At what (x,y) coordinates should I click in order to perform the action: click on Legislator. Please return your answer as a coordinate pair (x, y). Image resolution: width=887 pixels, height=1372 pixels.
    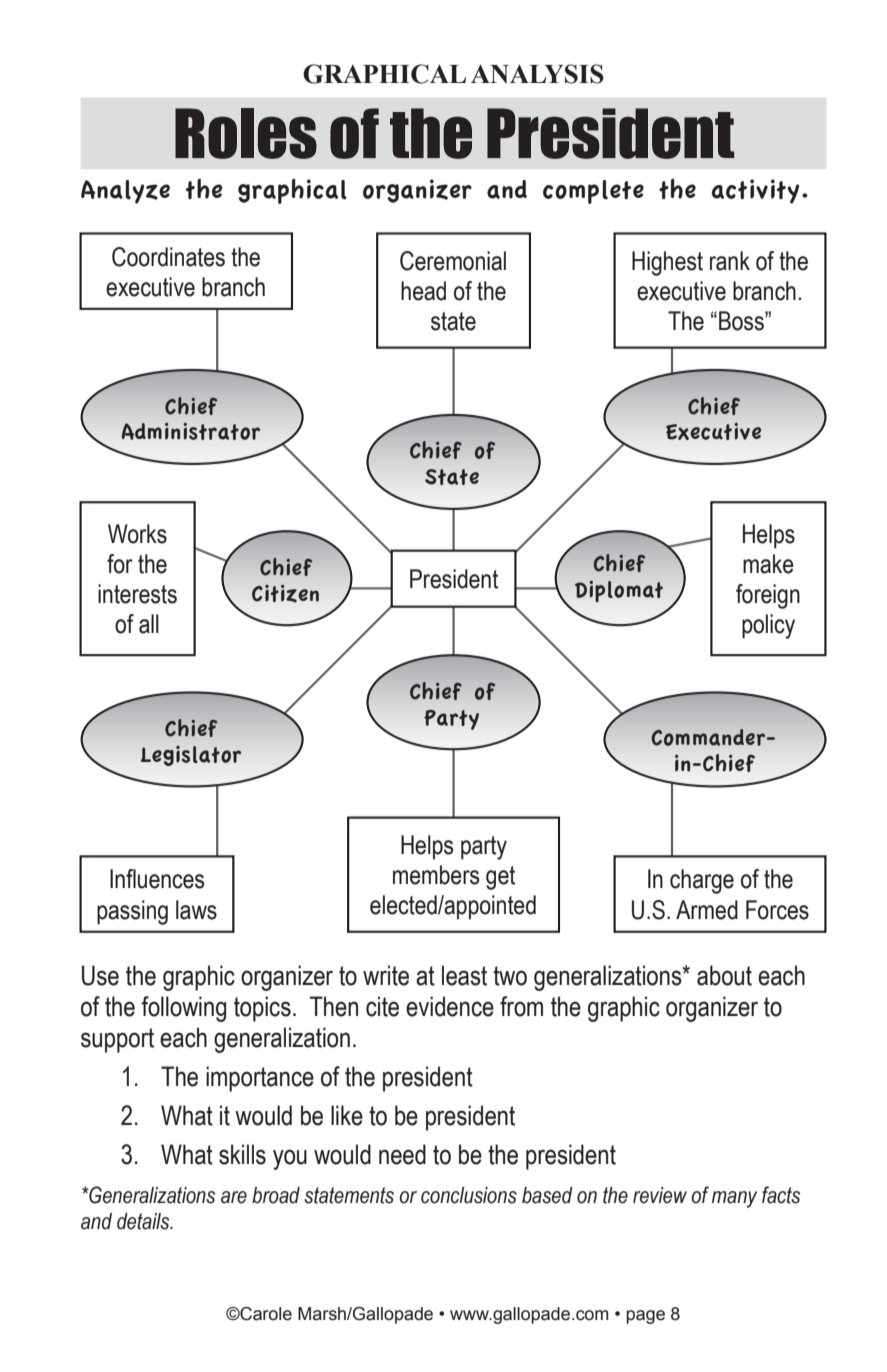
    Looking at the image, I should click on (191, 756).
